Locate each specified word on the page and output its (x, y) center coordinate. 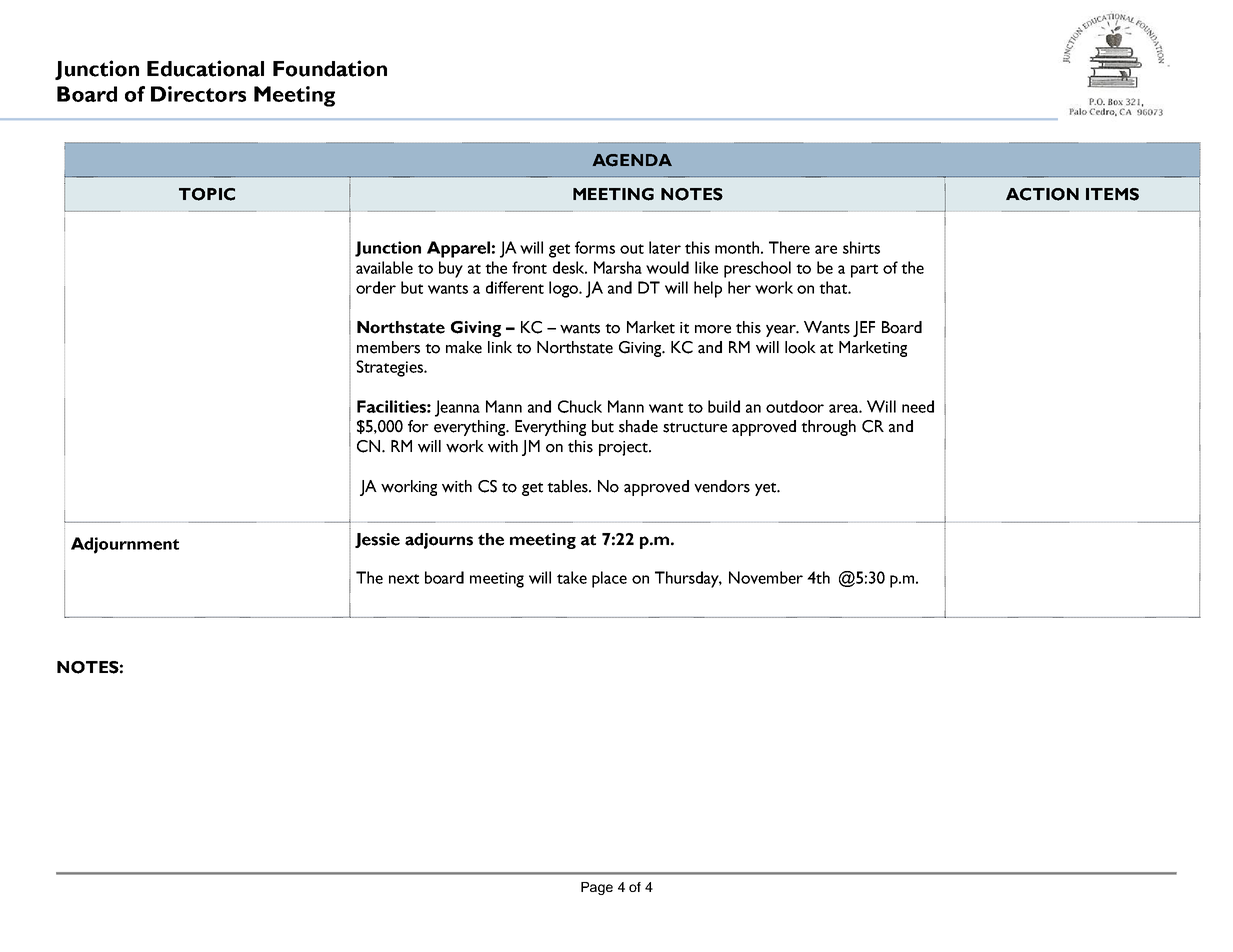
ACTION (1042, 194)
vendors (722, 486)
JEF (864, 329)
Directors (198, 94)
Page (597, 888)
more (713, 329)
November (766, 577)
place (609, 579)
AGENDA (632, 160)
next (404, 579)
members (388, 347)
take (572, 577)
